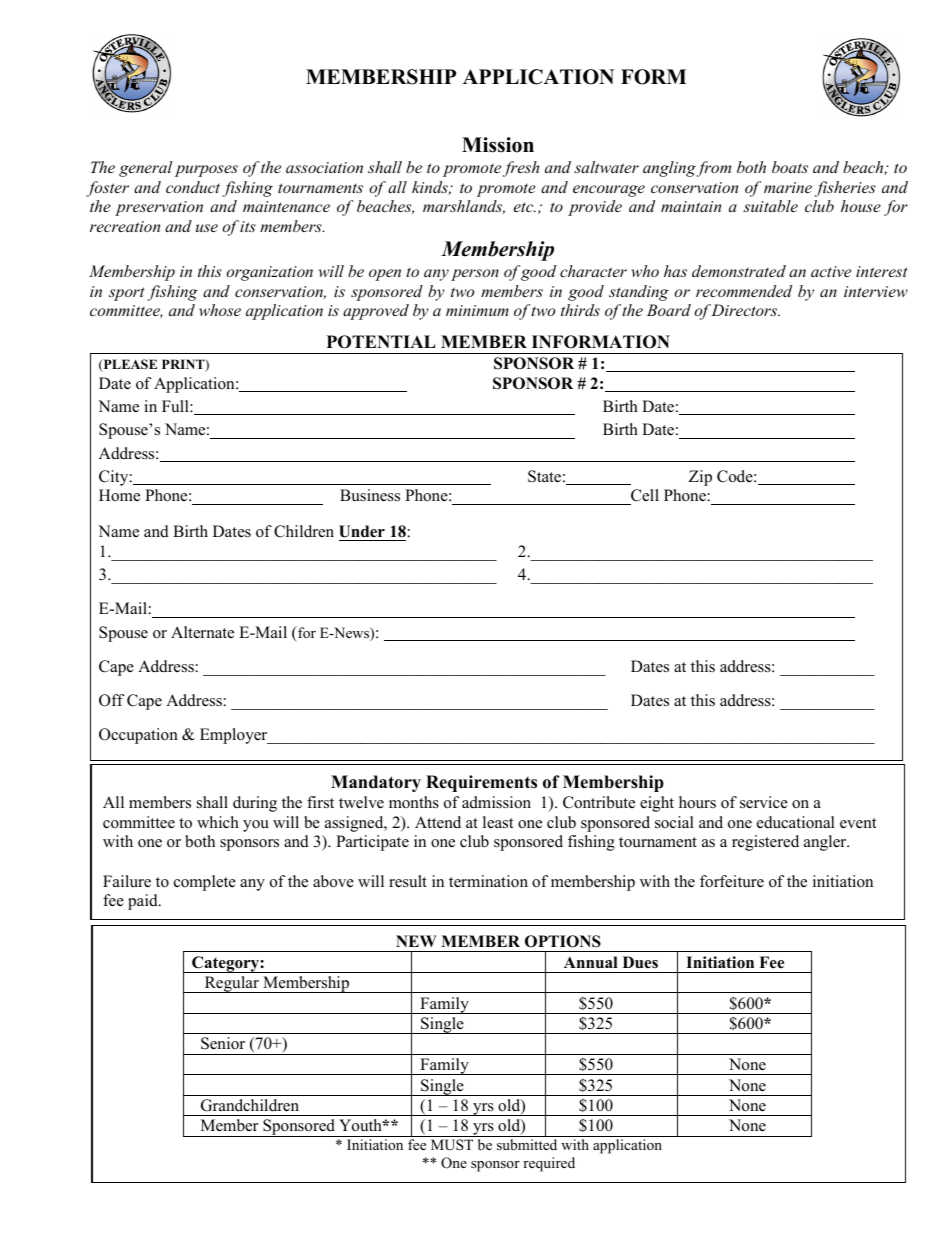 This page has width=952, height=1233. I want to click on Senior, so click(223, 1043).
